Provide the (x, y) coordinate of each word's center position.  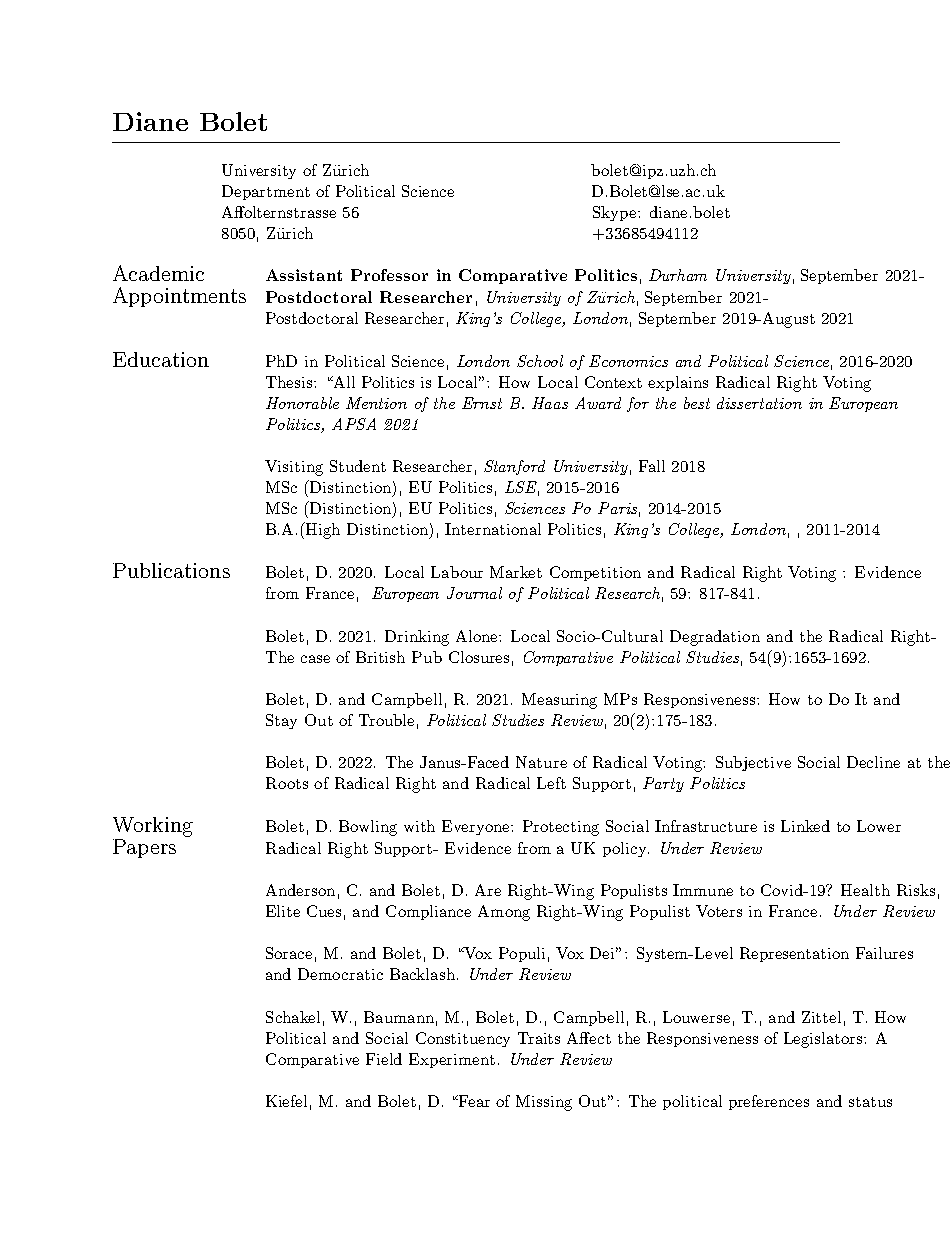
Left (551, 783)
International (493, 529)
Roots (287, 783)
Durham (678, 275)
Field (384, 1059)
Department (266, 192)
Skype (616, 213)
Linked (805, 826)
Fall (652, 466)
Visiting (294, 468)
